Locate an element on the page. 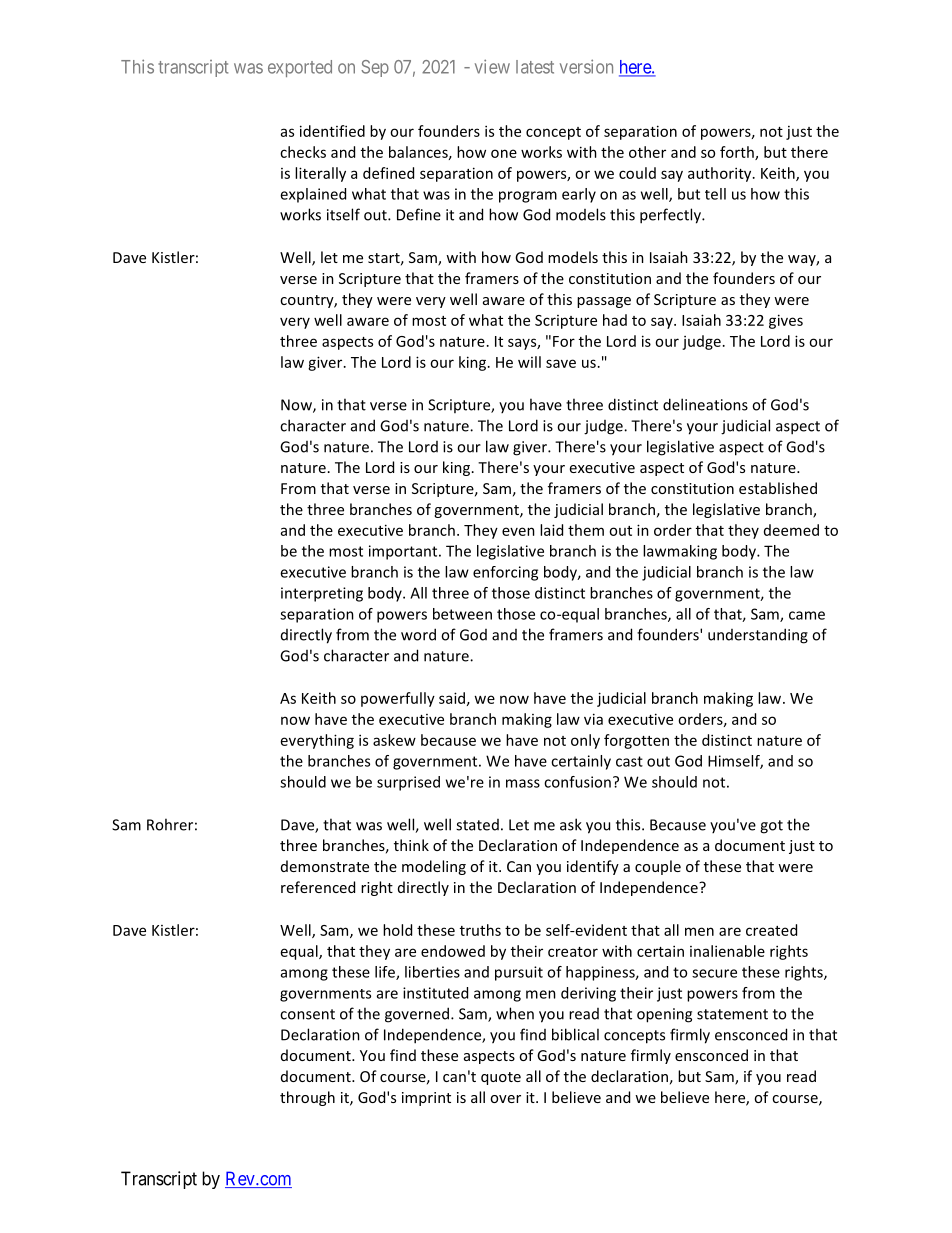 Image resolution: width=952 pixels, height=1233 pixels. statement is located at coordinates (732, 1014).
